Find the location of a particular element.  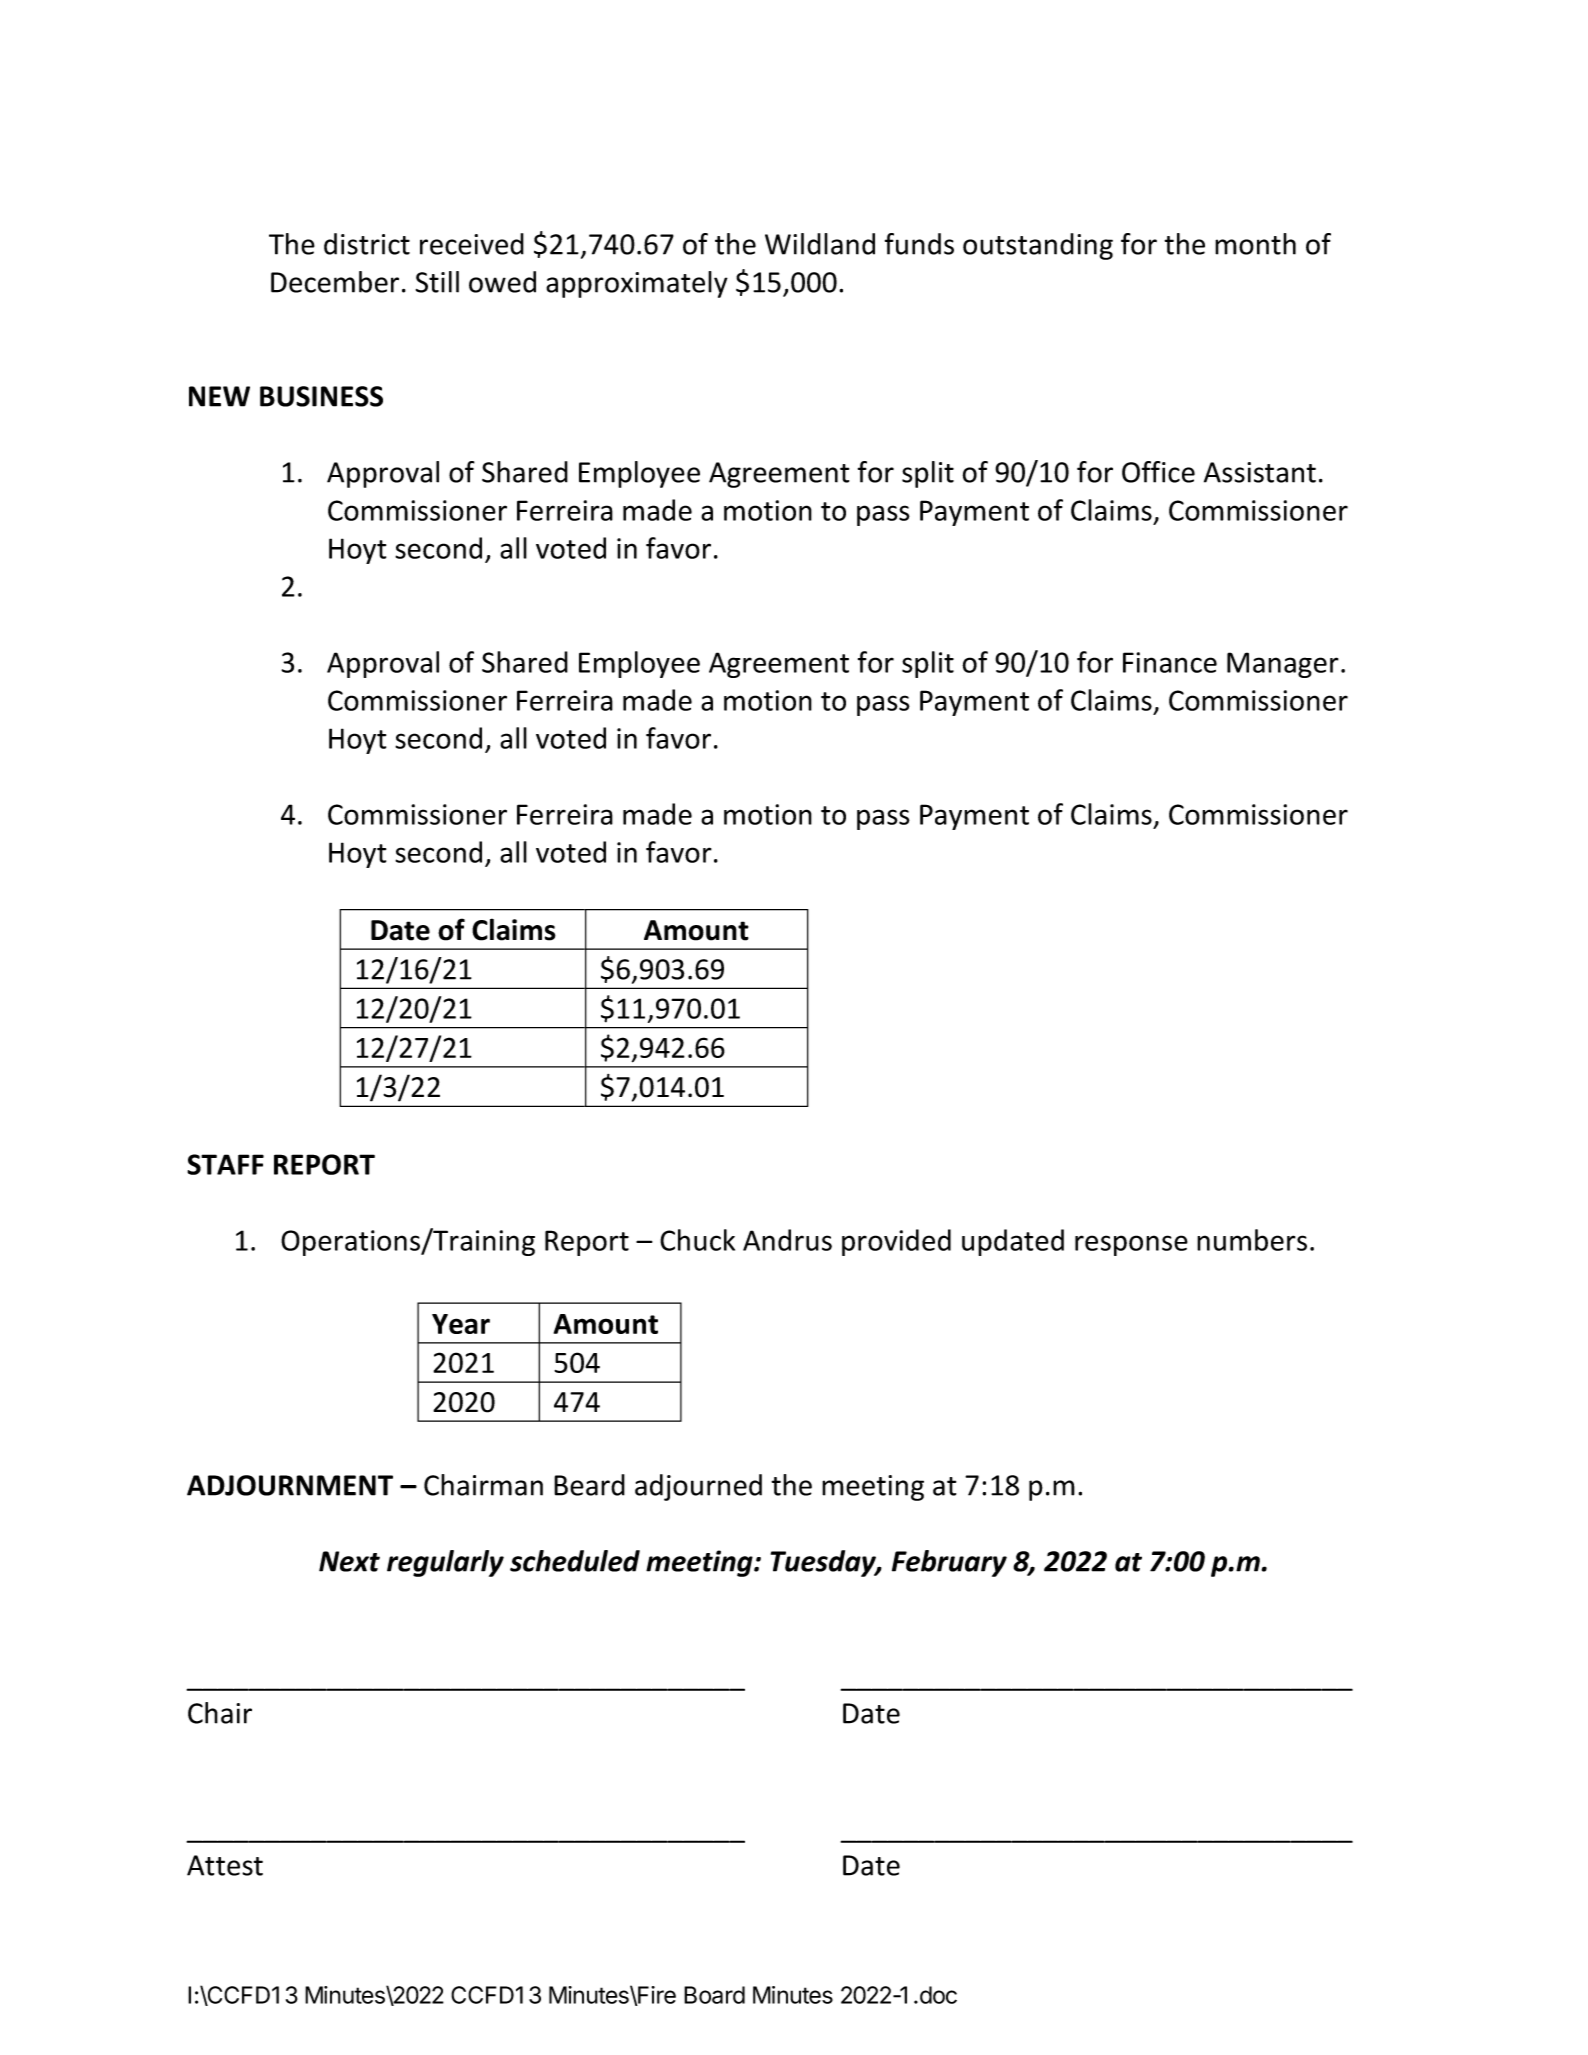

Attest is located at coordinates (225, 1865).
